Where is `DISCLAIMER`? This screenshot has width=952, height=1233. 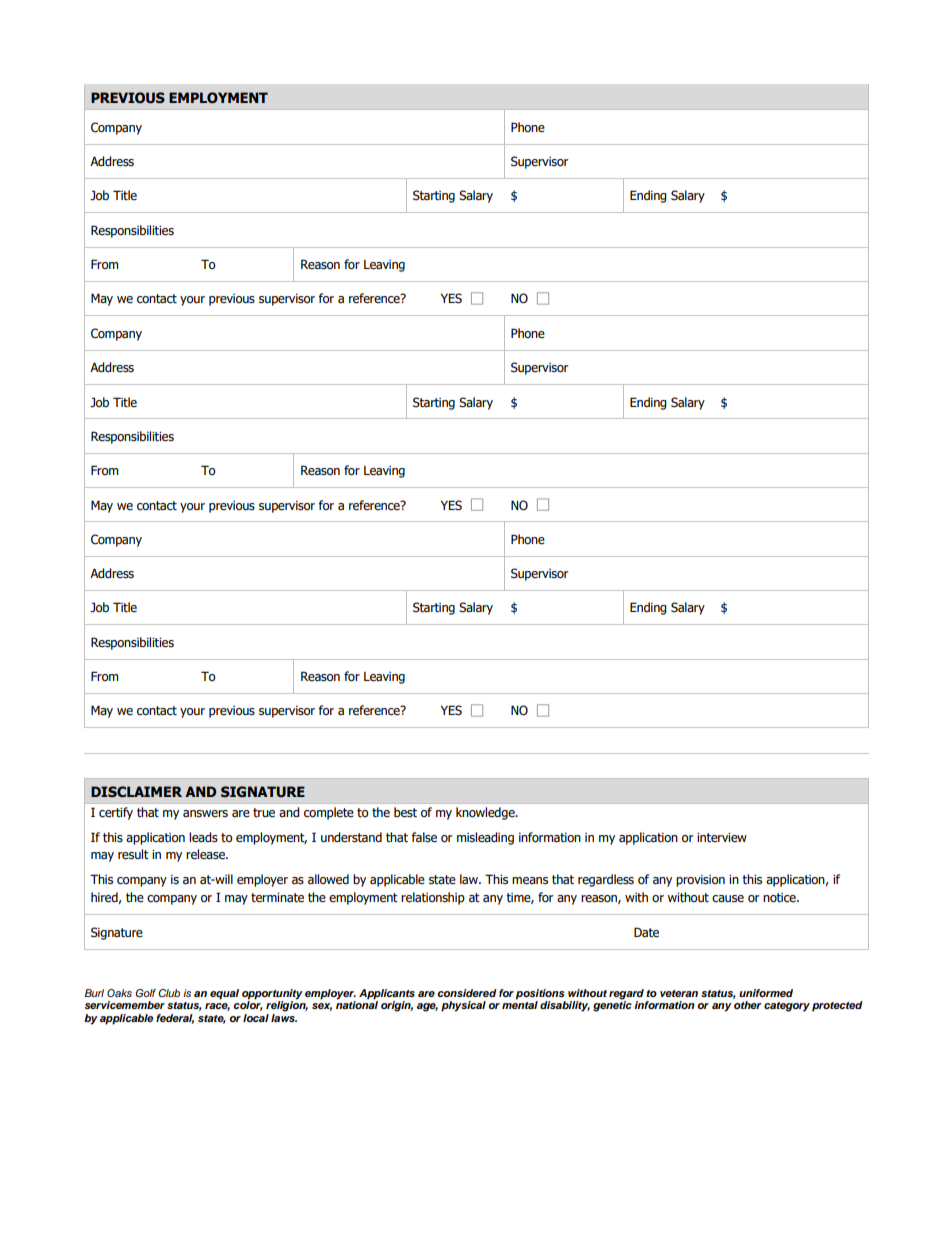
DISCLAIMER is located at coordinates (136, 792).
